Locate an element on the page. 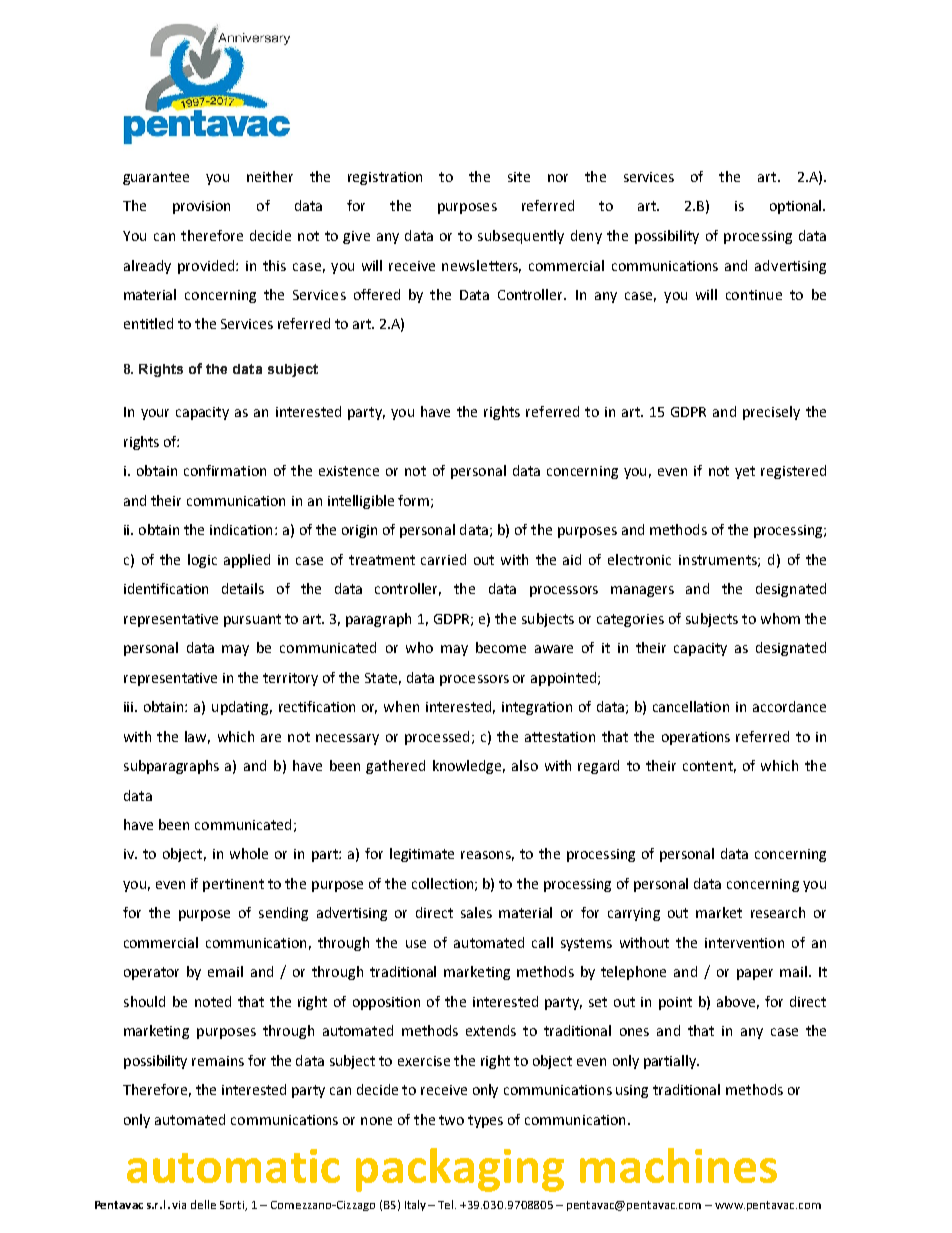 Image resolution: width=952 pixels, height=1233 pixels. when is located at coordinates (401, 706).
